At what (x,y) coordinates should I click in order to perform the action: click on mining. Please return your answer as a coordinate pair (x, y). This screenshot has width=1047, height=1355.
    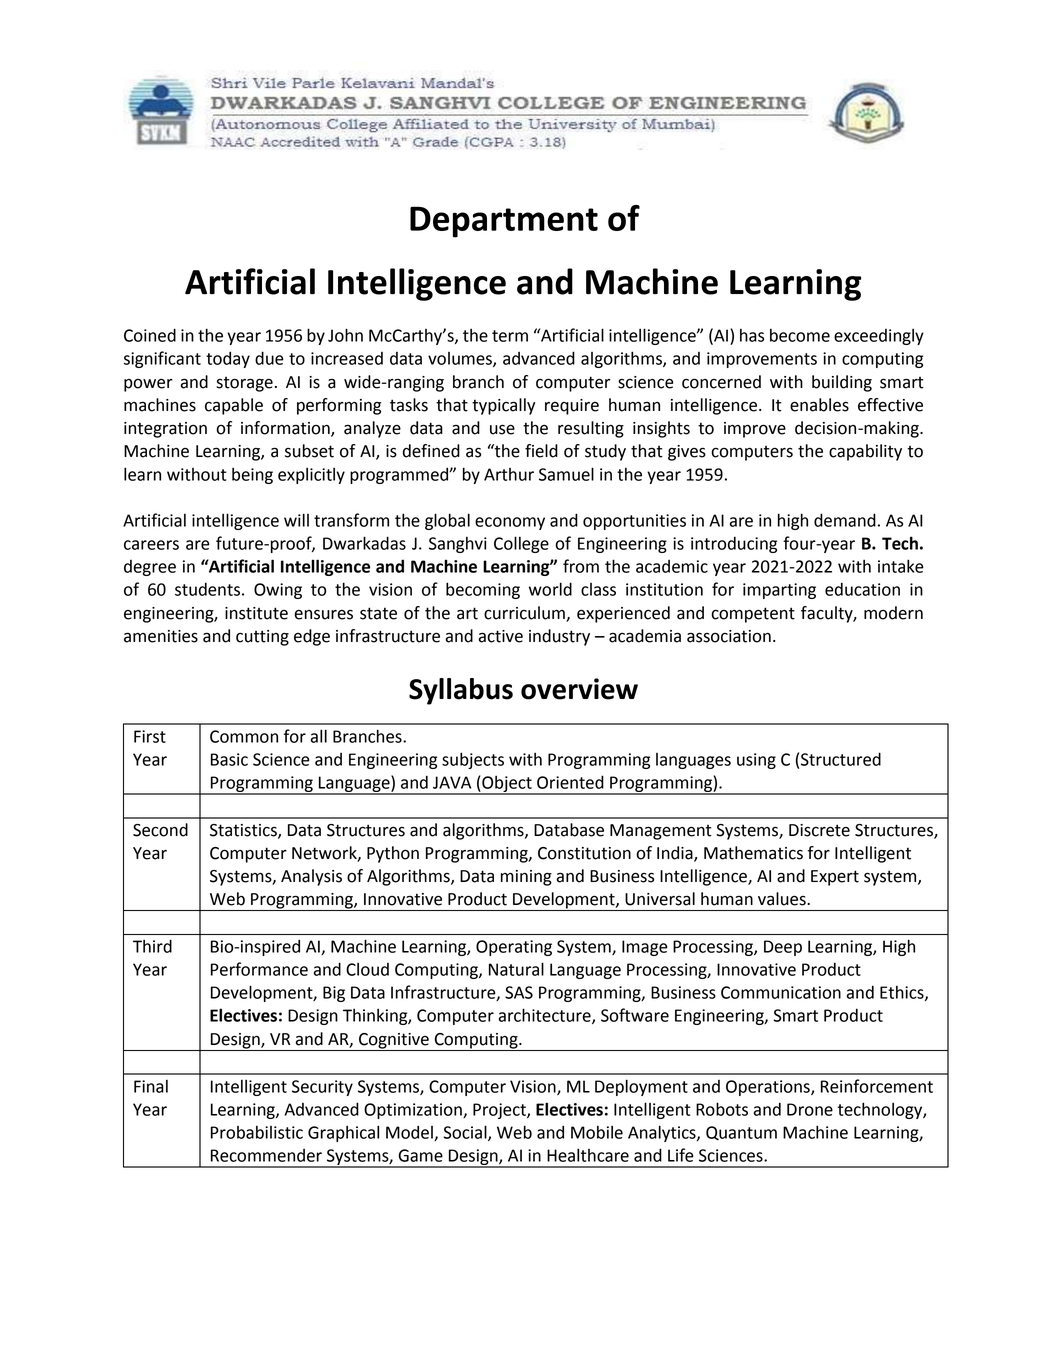
    Looking at the image, I should click on (526, 878).
